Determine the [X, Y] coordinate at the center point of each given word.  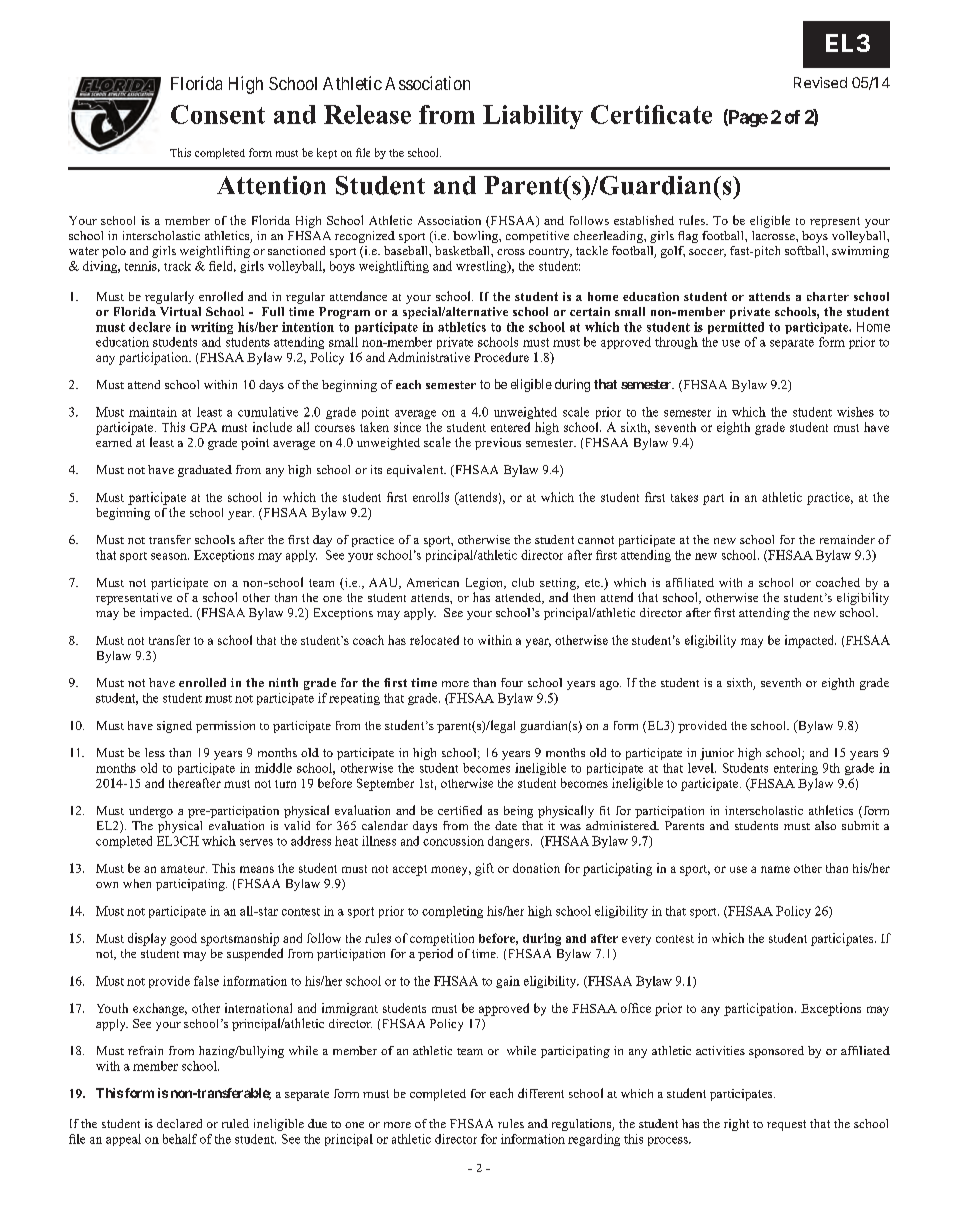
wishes [855, 412]
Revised [820, 82]
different [541, 1093]
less [155, 752]
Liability [533, 117]
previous [498, 444]
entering [796, 769]
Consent [218, 114]
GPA [203, 427]
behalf [180, 1139]
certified [460, 810]
